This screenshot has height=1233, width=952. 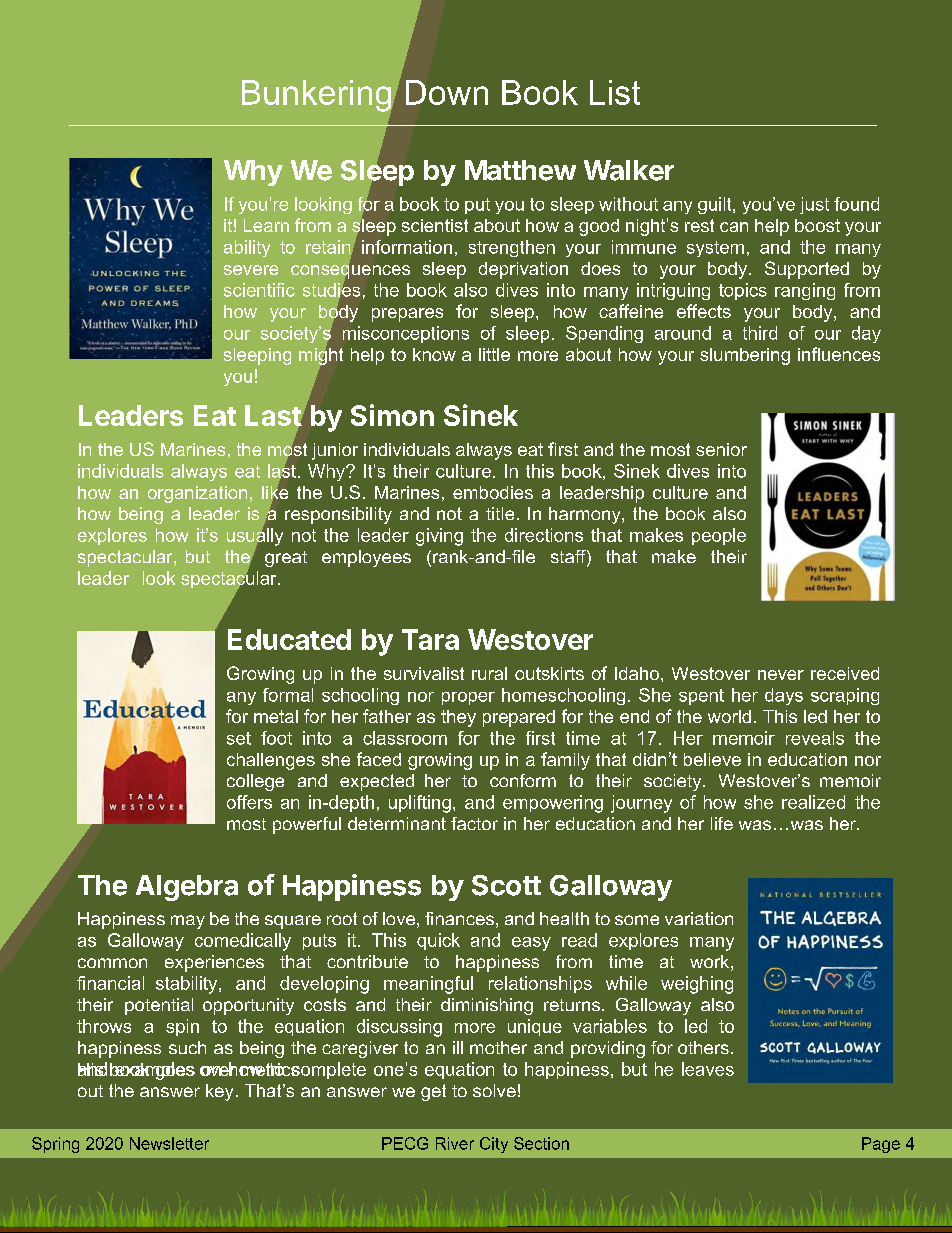 What do you see at coordinates (169, 1143) in the screenshot?
I see `Newsletter` at bounding box center [169, 1143].
